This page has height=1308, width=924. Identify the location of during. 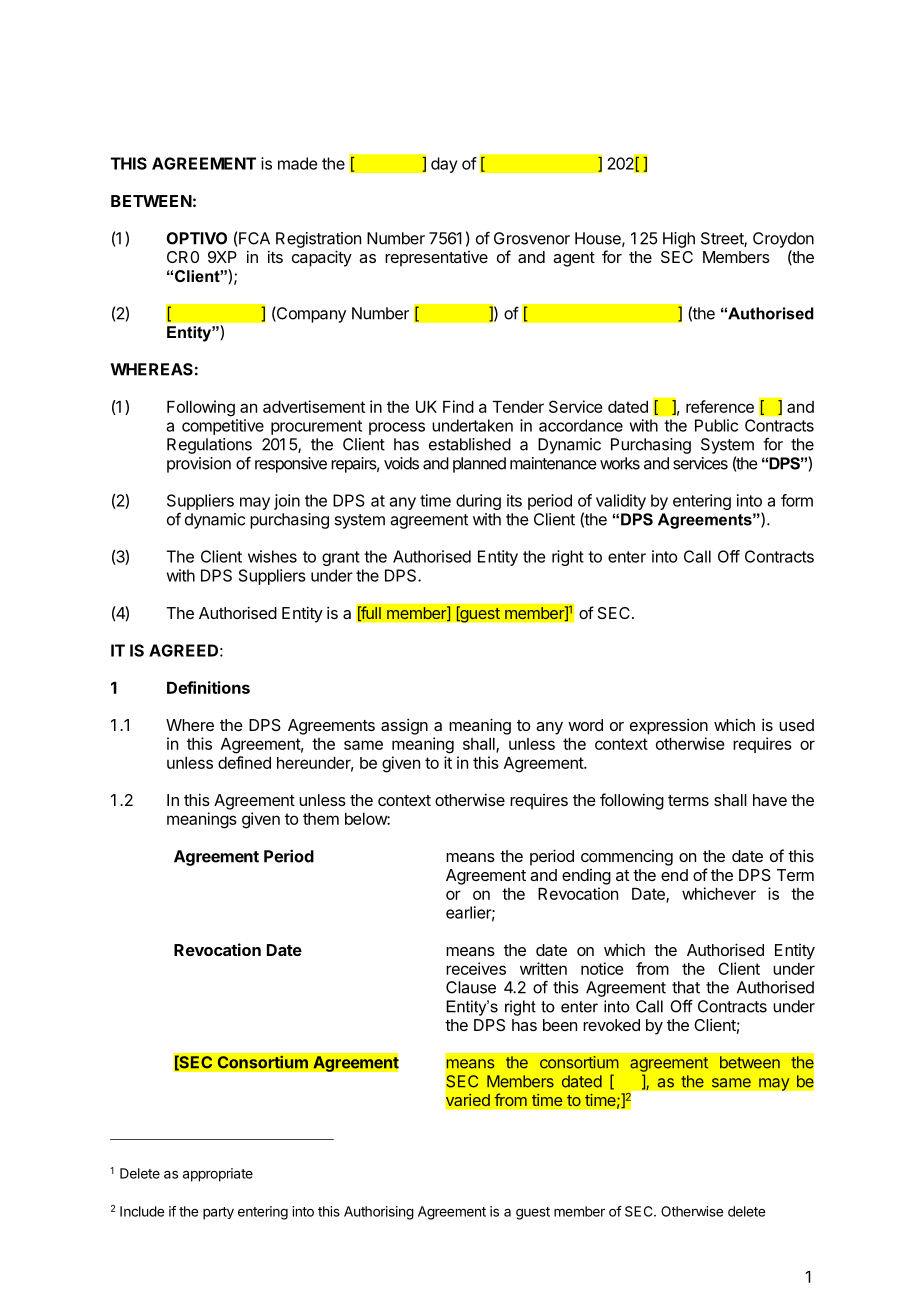
(478, 502).
